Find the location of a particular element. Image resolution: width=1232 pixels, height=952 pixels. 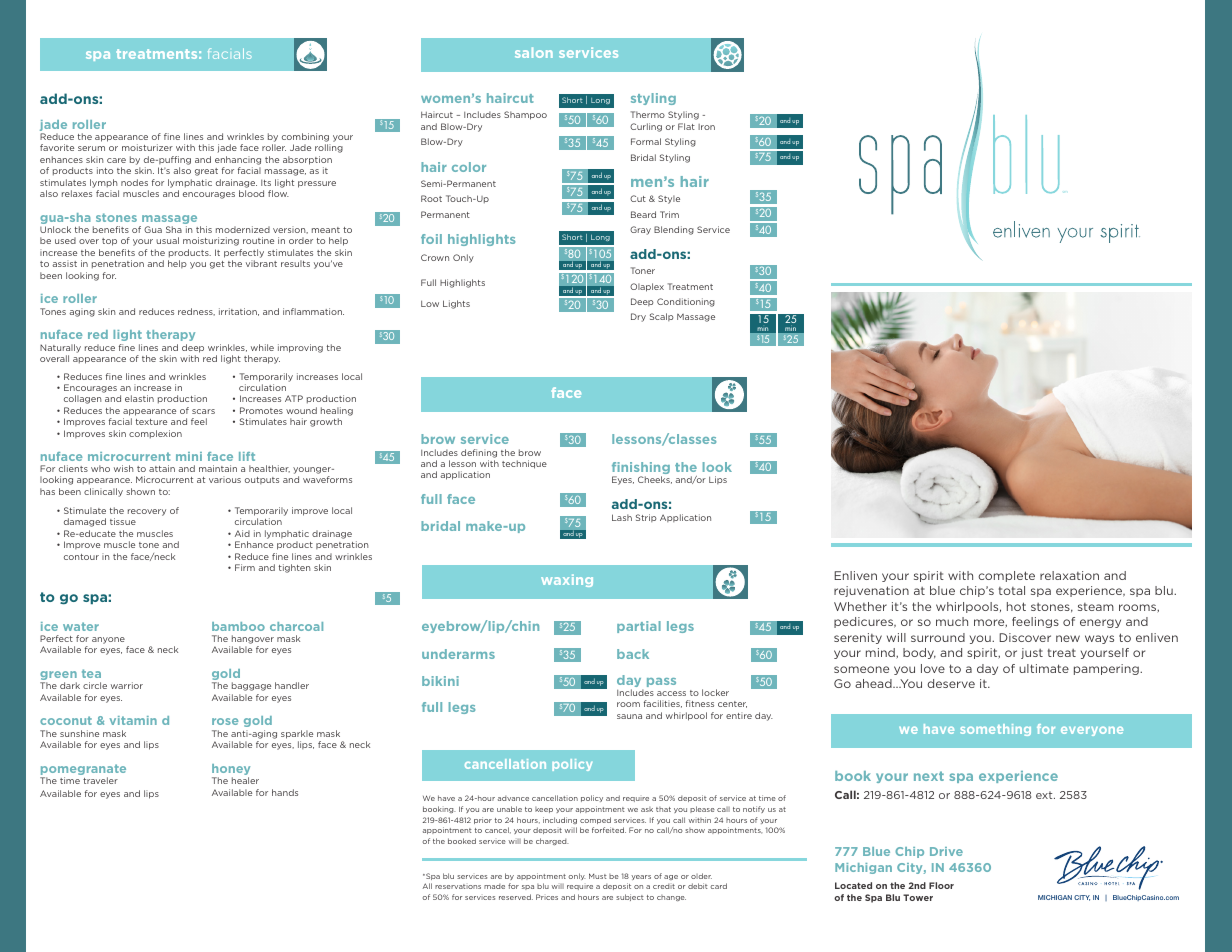

salon is located at coordinates (534, 52).
